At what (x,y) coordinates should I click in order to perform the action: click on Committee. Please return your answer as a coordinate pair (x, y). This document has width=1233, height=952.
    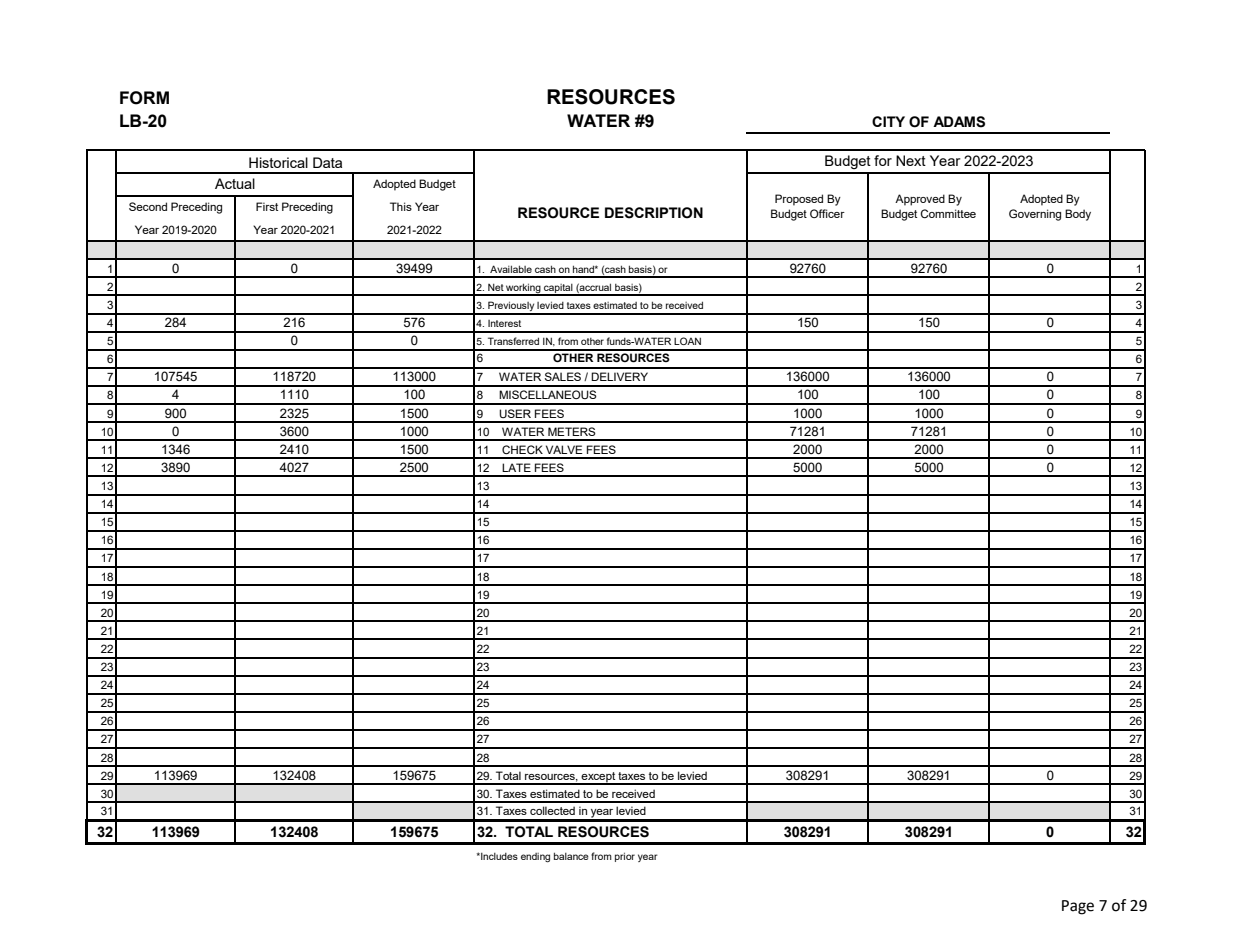
    Looking at the image, I should click on (948, 213).
